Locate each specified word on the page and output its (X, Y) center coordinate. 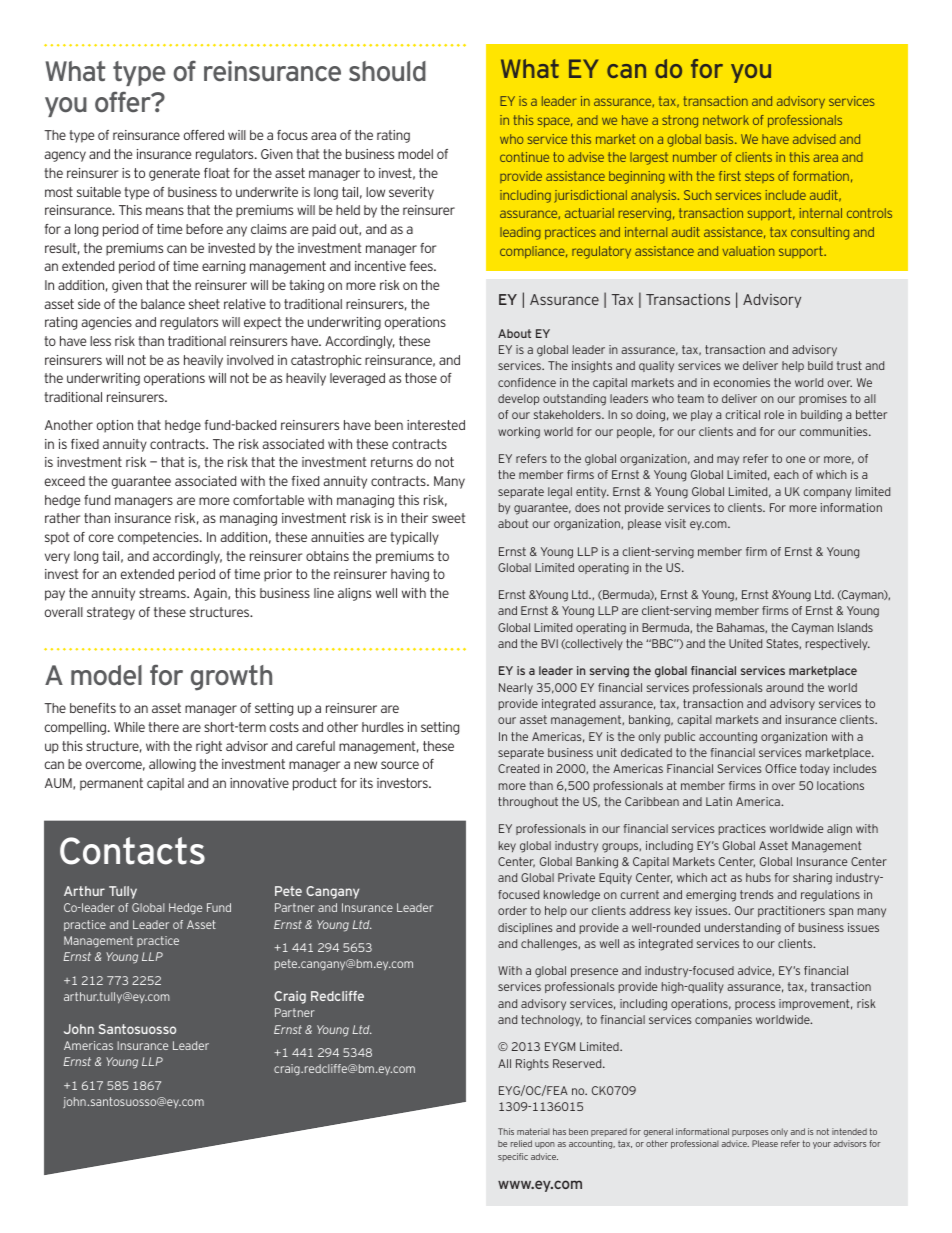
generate (174, 174)
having (410, 575)
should (387, 71)
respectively (838, 644)
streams (163, 593)
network (726, 120)
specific (513, 1157)
